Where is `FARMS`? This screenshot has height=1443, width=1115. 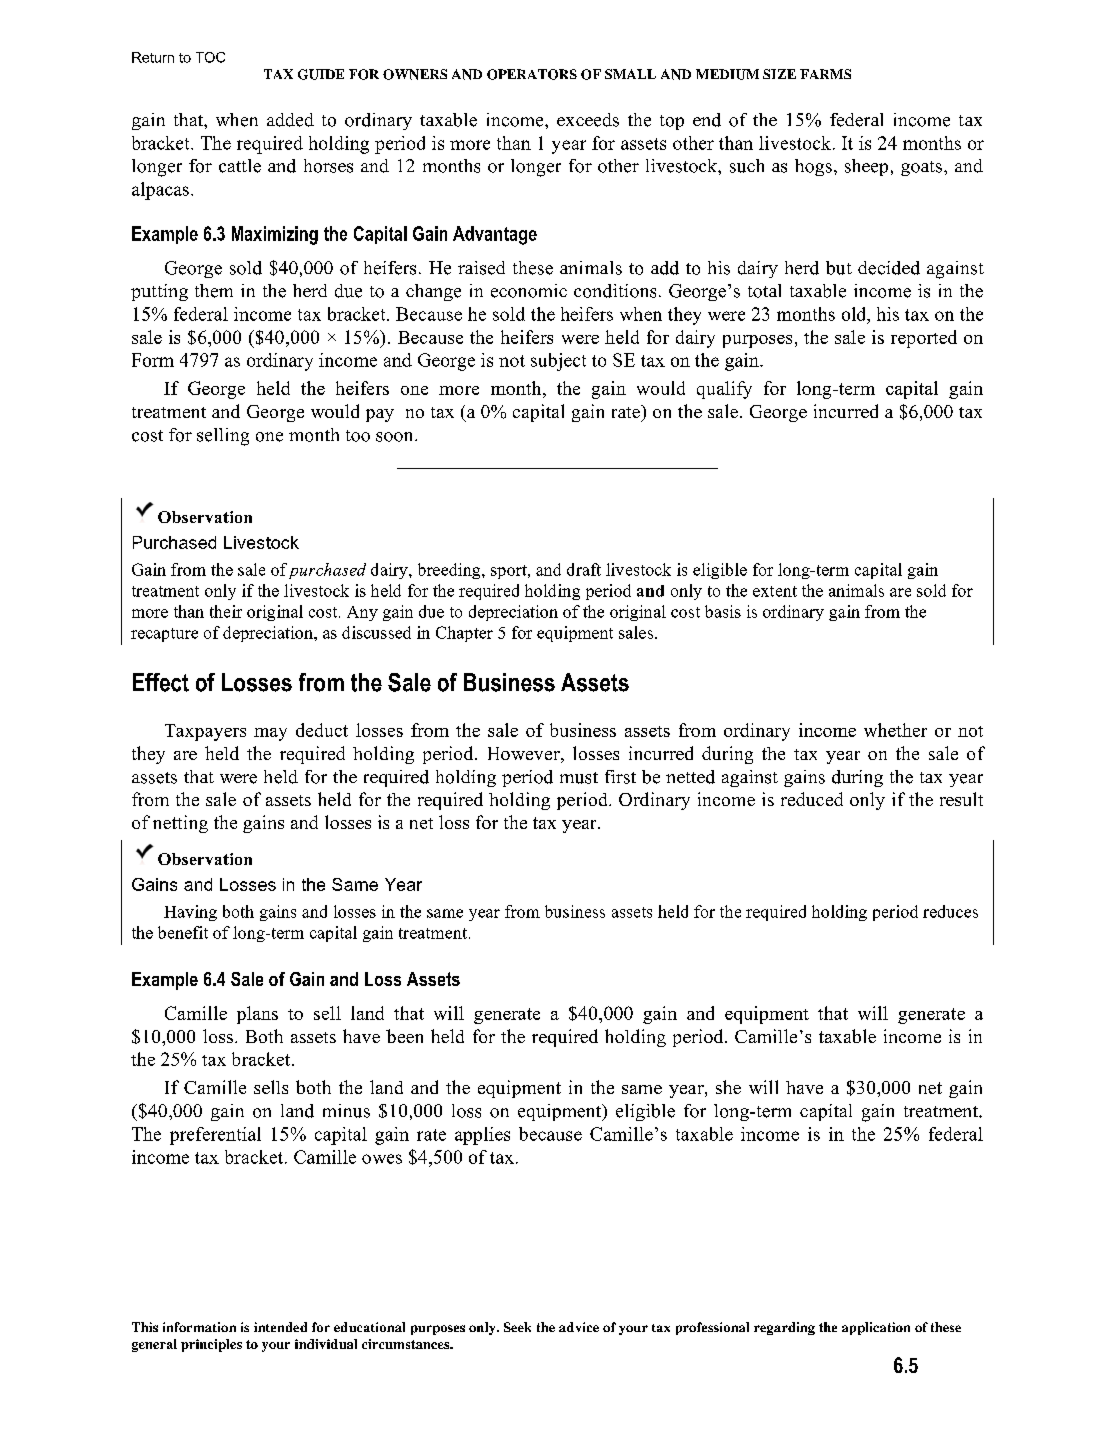 FARMS is located at coordinates (825, 74).
